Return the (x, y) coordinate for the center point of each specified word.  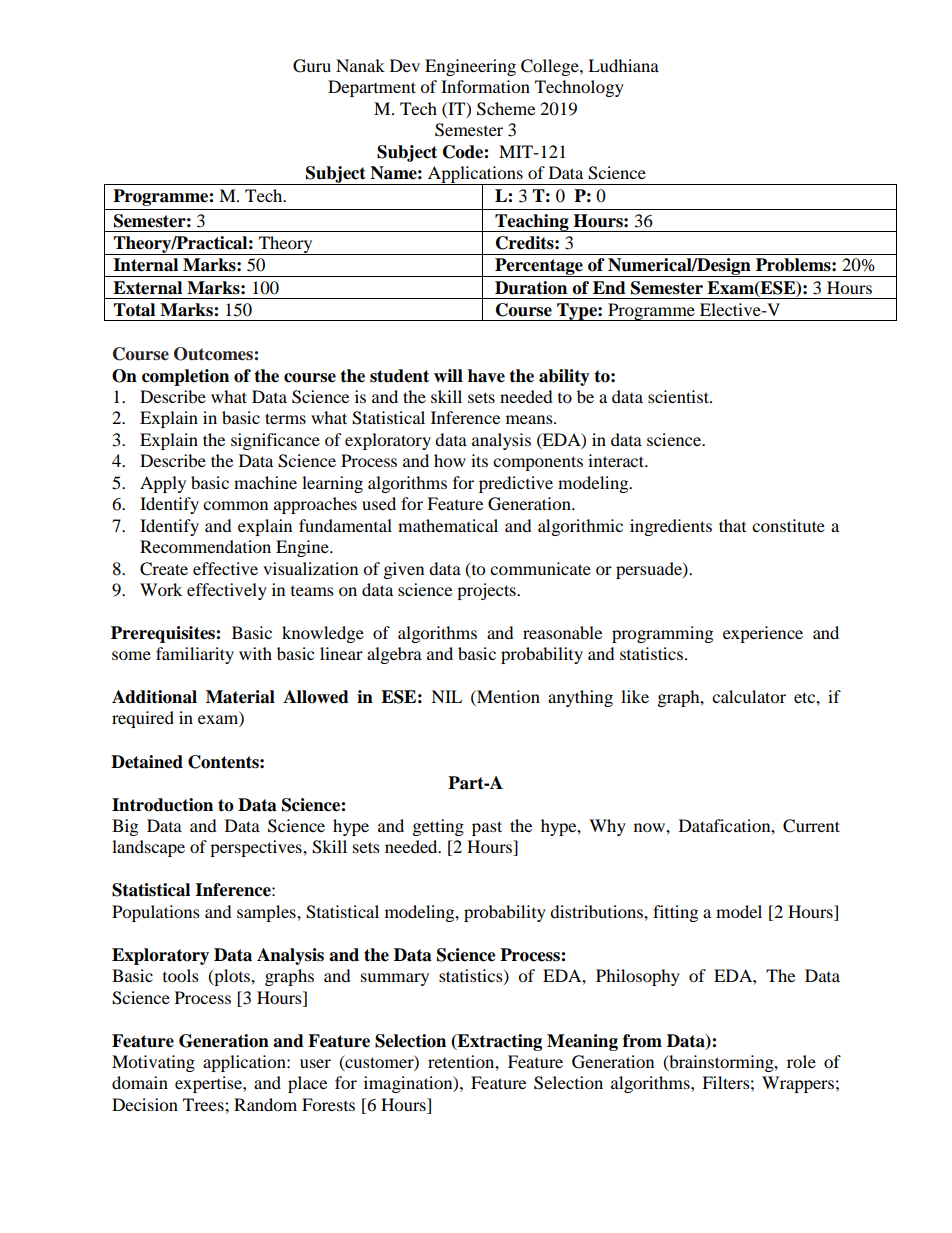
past (487, 828)
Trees (204, 1104)
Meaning (582, 1042)
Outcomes (213, 354)
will (448, 375)
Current (811, 826)
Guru (312, 66)
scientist (679, 396)
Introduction (162, 805)
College (551, 67)
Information (485, 86)
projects (487, 591)
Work (161, 589)
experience (763, 634)
